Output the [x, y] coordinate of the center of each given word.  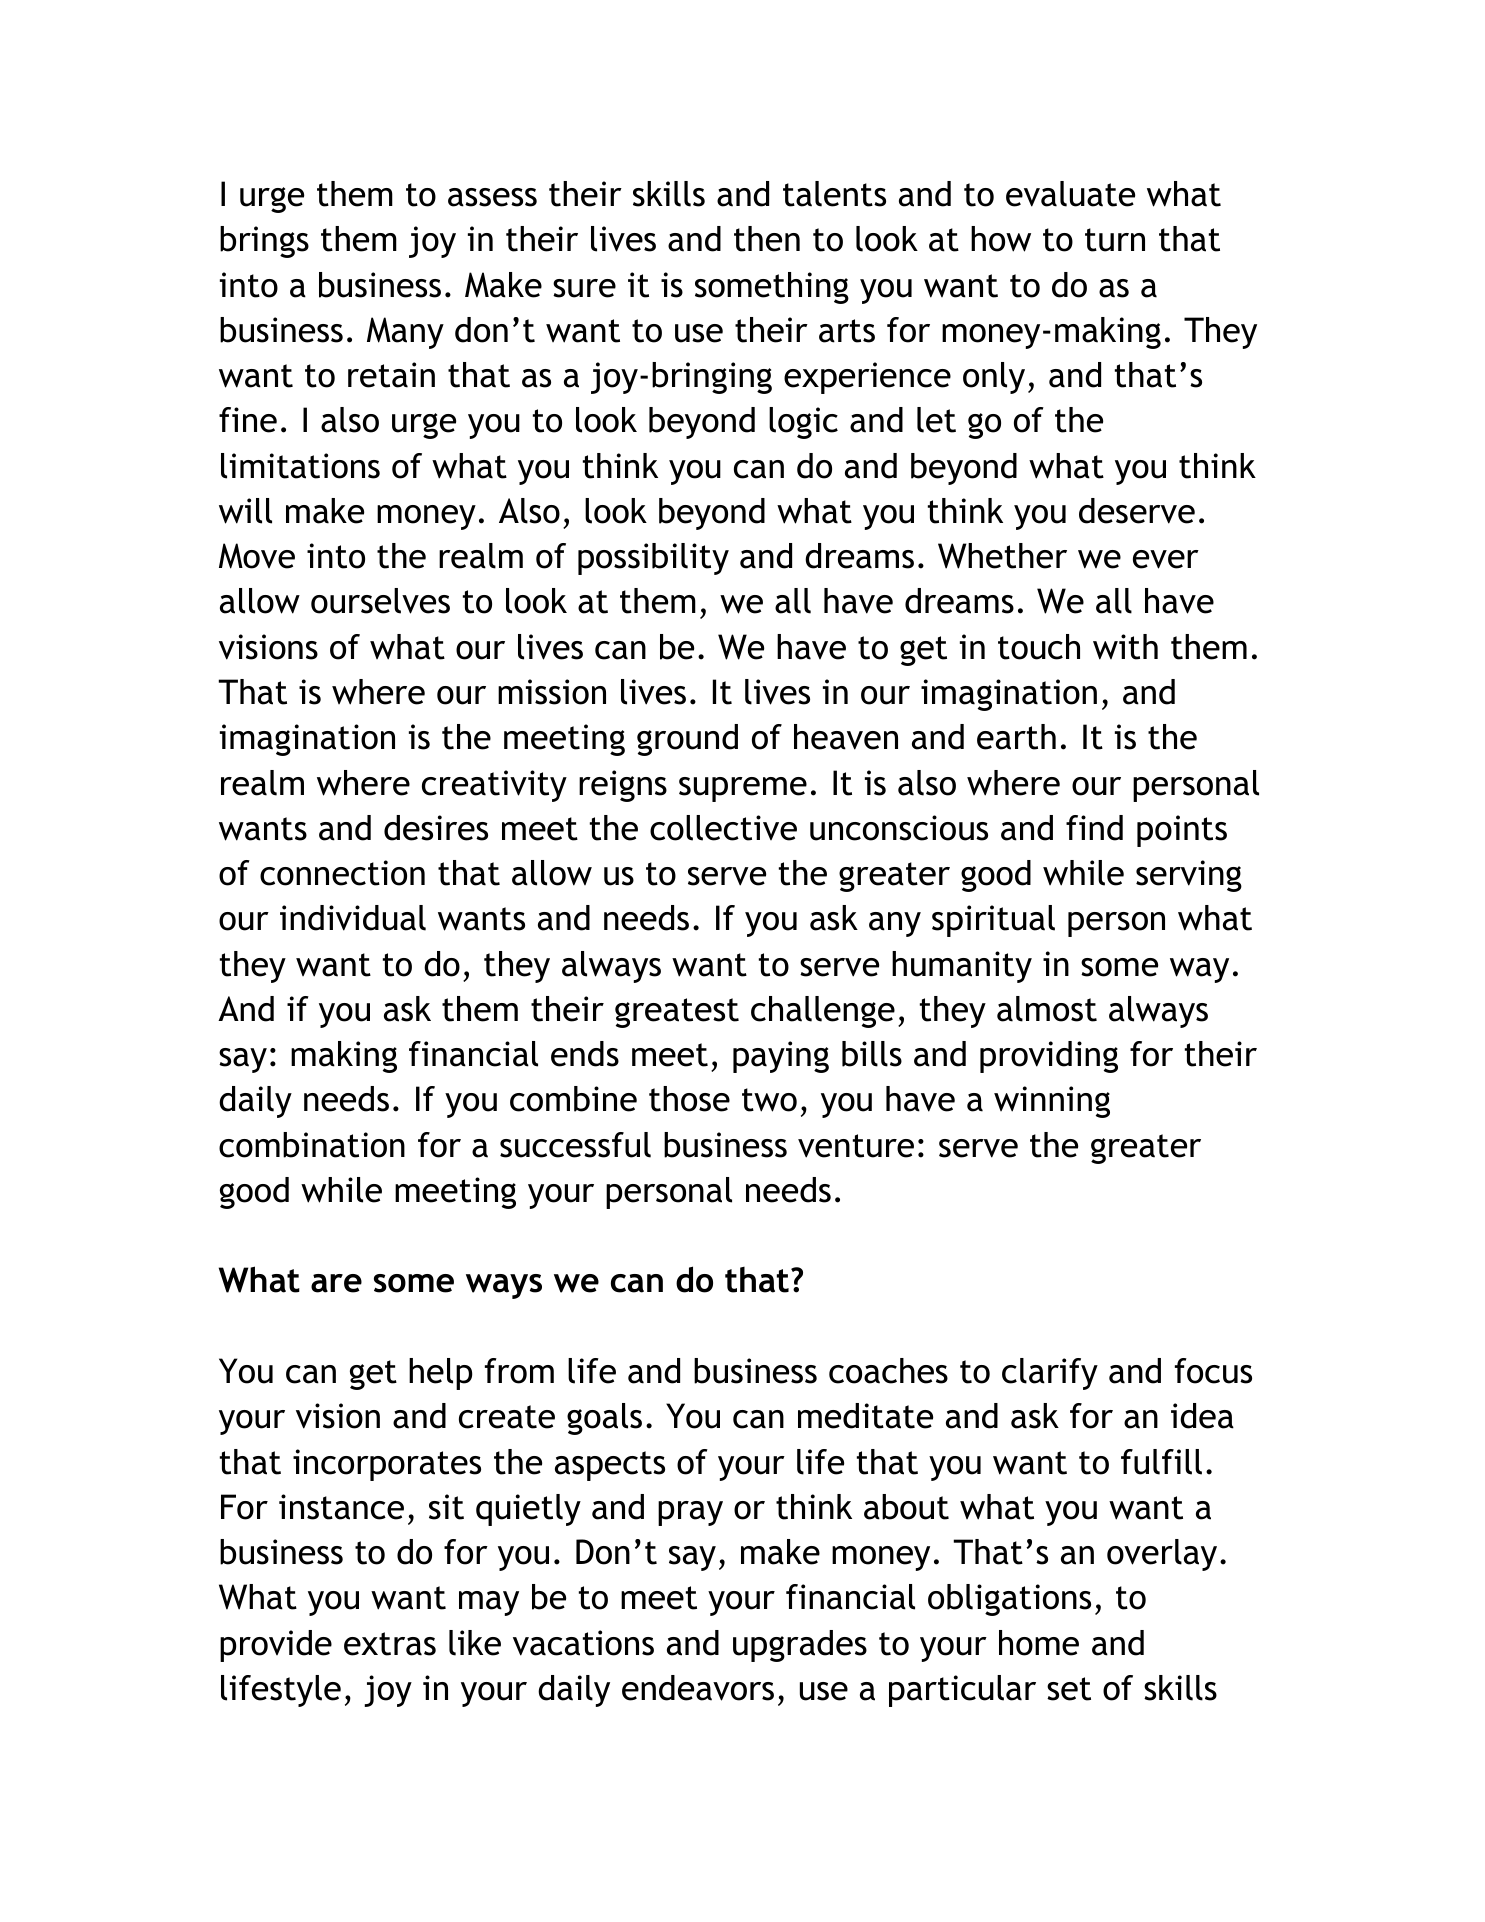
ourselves [380, 601]
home [1039, 1643]
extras [390, 1644]
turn [1115, 240]
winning [1052, 1102]
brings [264, 242]
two [769, 1100]
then [767, 239]
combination [312, 1145]
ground [687, 740]
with [1125, 647]
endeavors [698, 1688]
